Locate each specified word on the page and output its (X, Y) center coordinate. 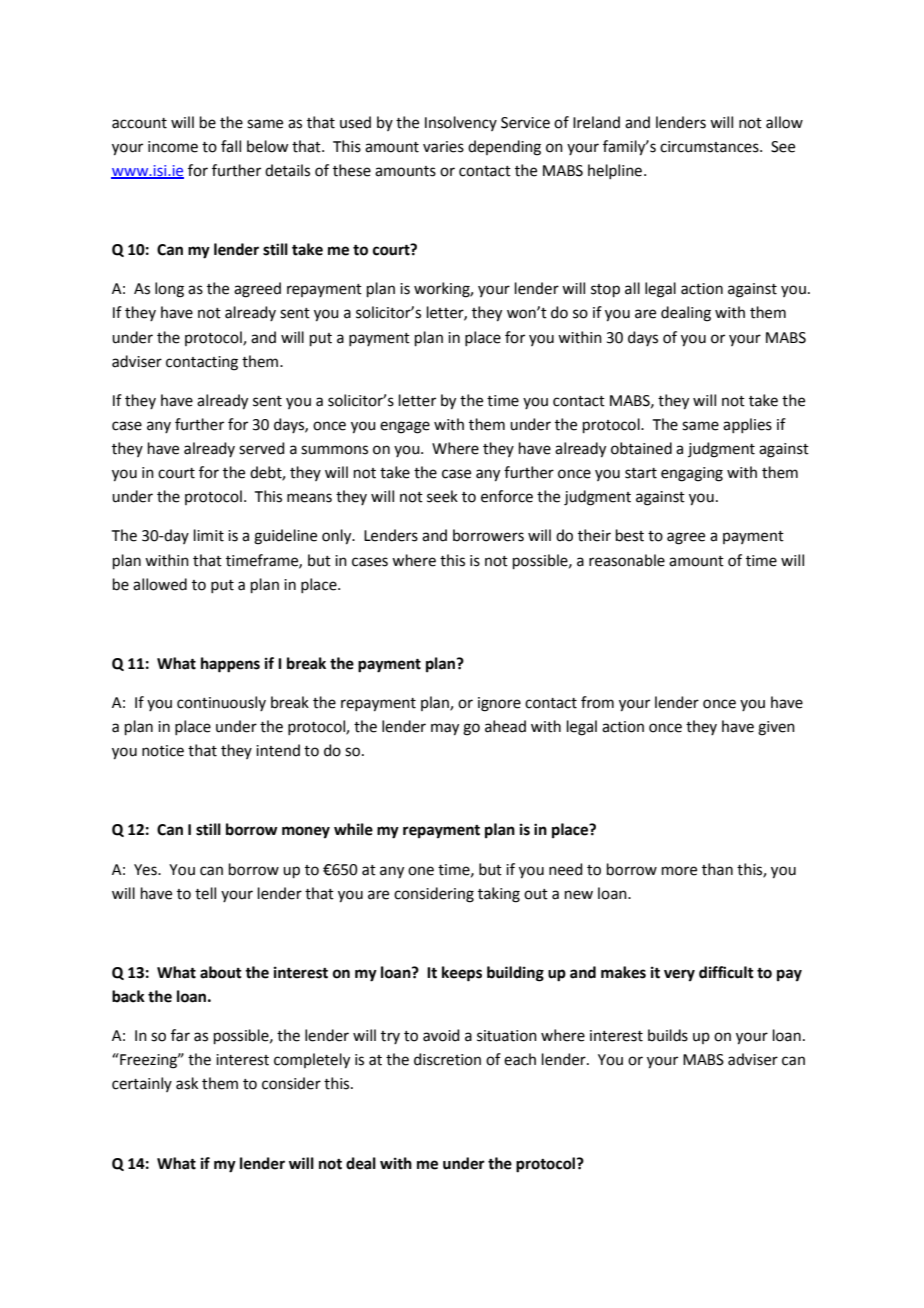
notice (163, 751)
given (776, 728)
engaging (692, 474)
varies (443, 147)
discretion (447, 1059)
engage (405, 427)
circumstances (710, 147)
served (262, 448)
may (445, 729)
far (180, 1035)
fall (231, 146)
